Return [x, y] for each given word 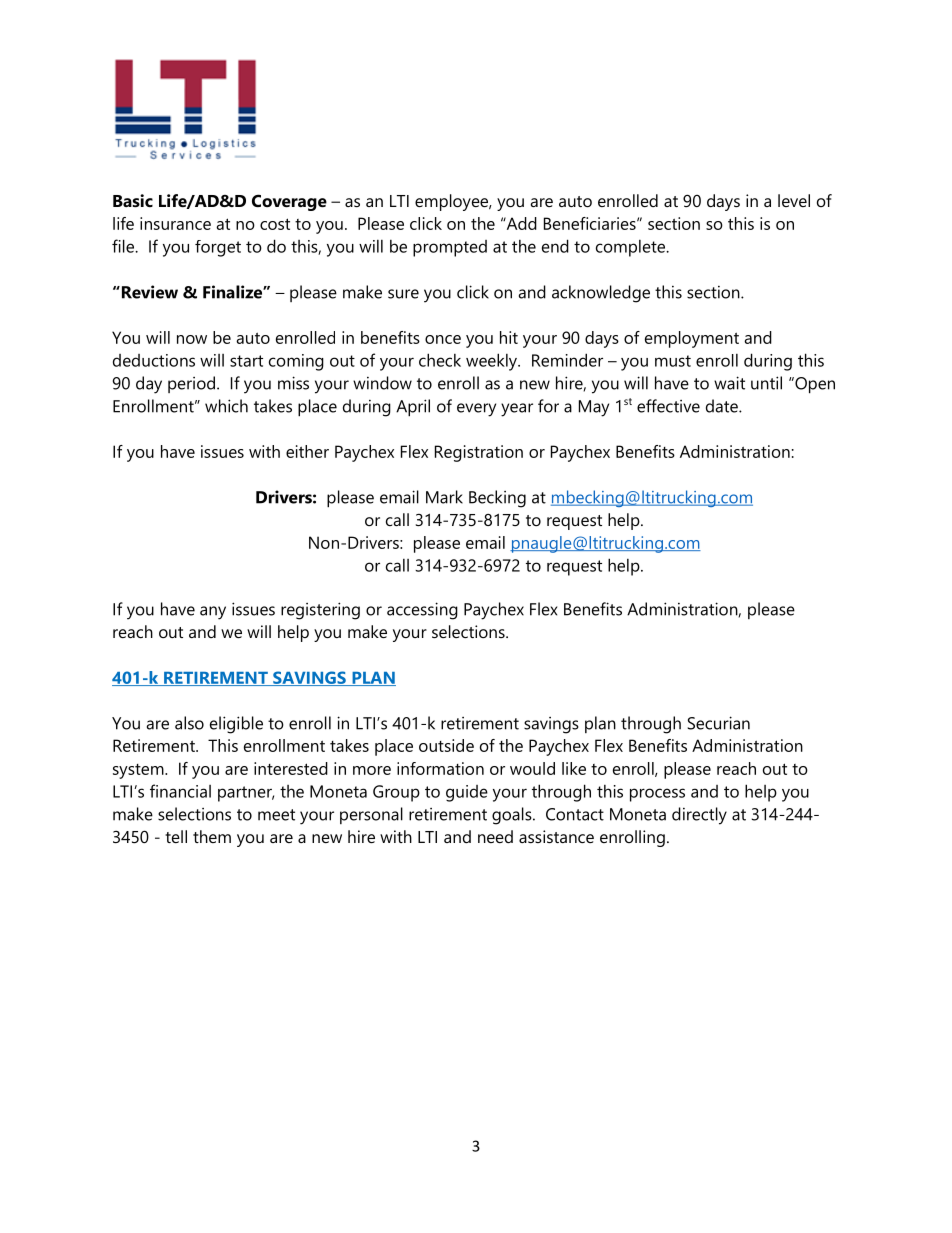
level [794, 200]
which [226, 406]
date [723, 406]
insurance [175, 223]
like [574, 768]
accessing [422, 611]
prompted [450, 248]
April [413, 408]
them [212, 836]
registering [320, 611]
